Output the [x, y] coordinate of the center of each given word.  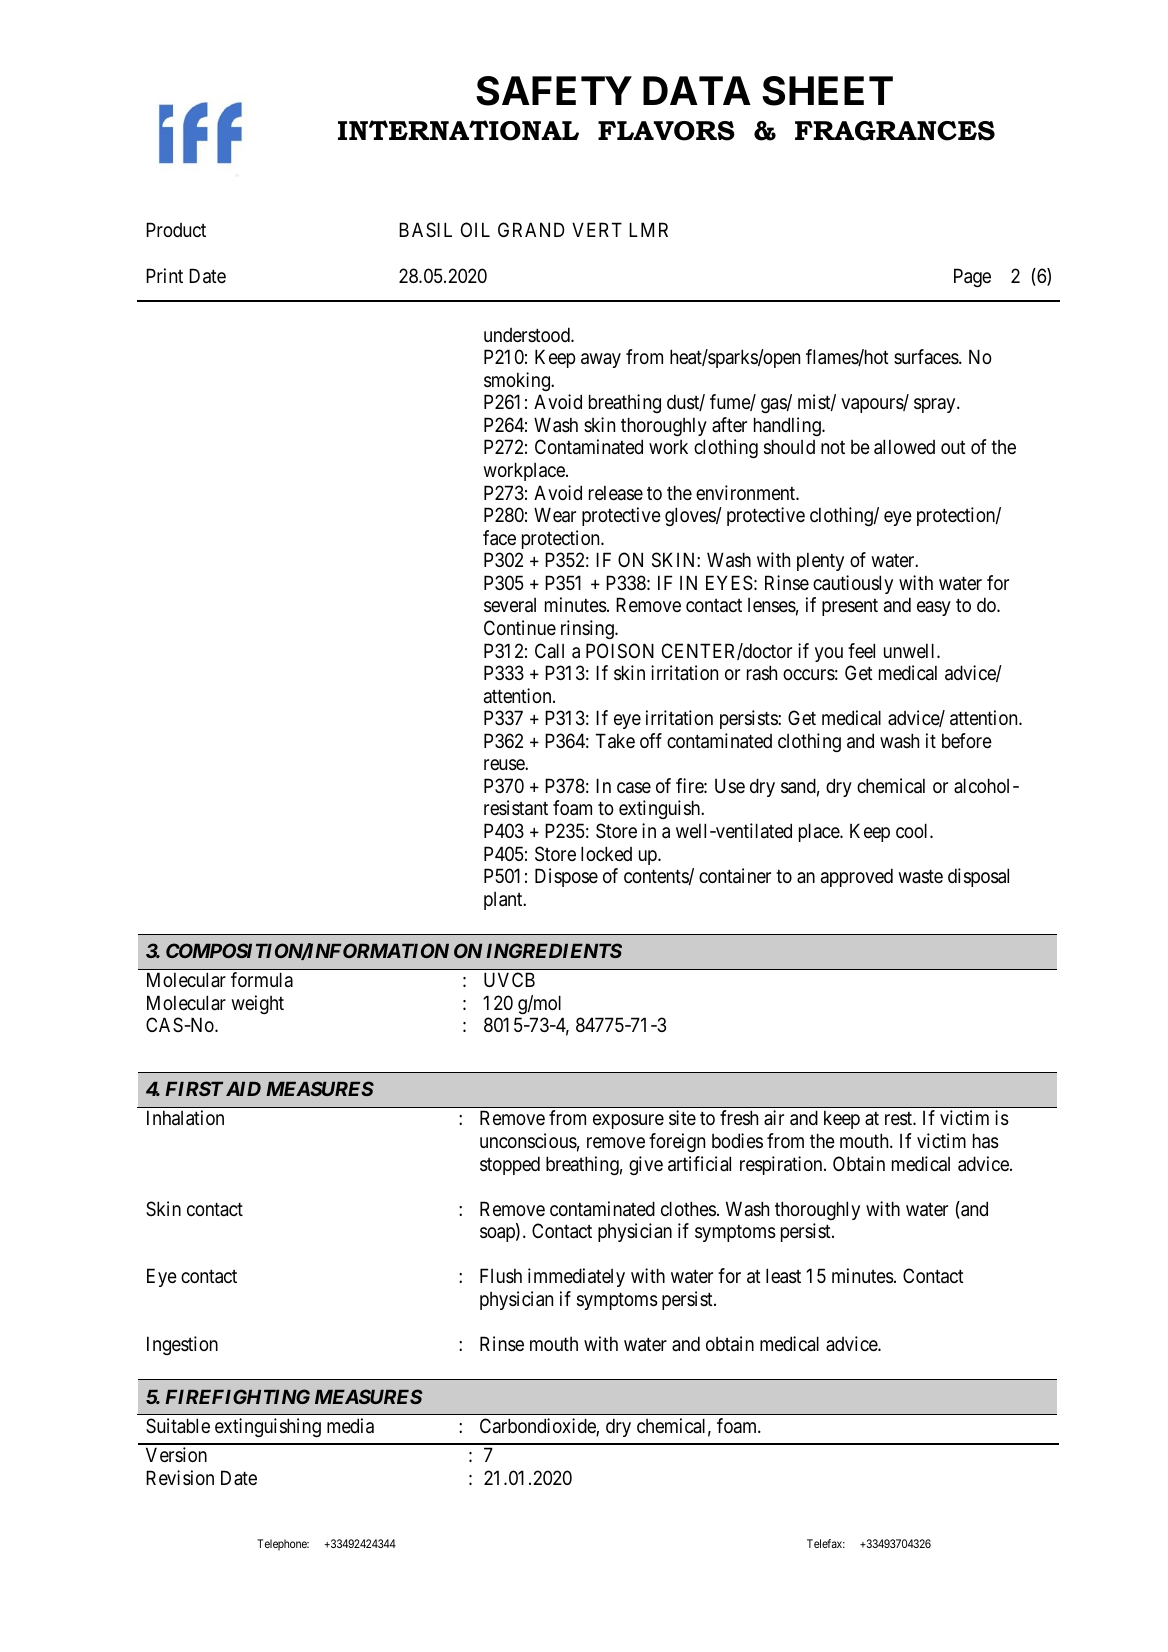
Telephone [283, 1545]
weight [257, 1004]
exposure [628, 1121]
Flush [501, 1275]
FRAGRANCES [895, 131]
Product [176, 229]
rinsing [588, 629]
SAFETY [554, 91]
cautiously [853, 584]
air [774, 1118]
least [783, 1276]
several [510, 605]
